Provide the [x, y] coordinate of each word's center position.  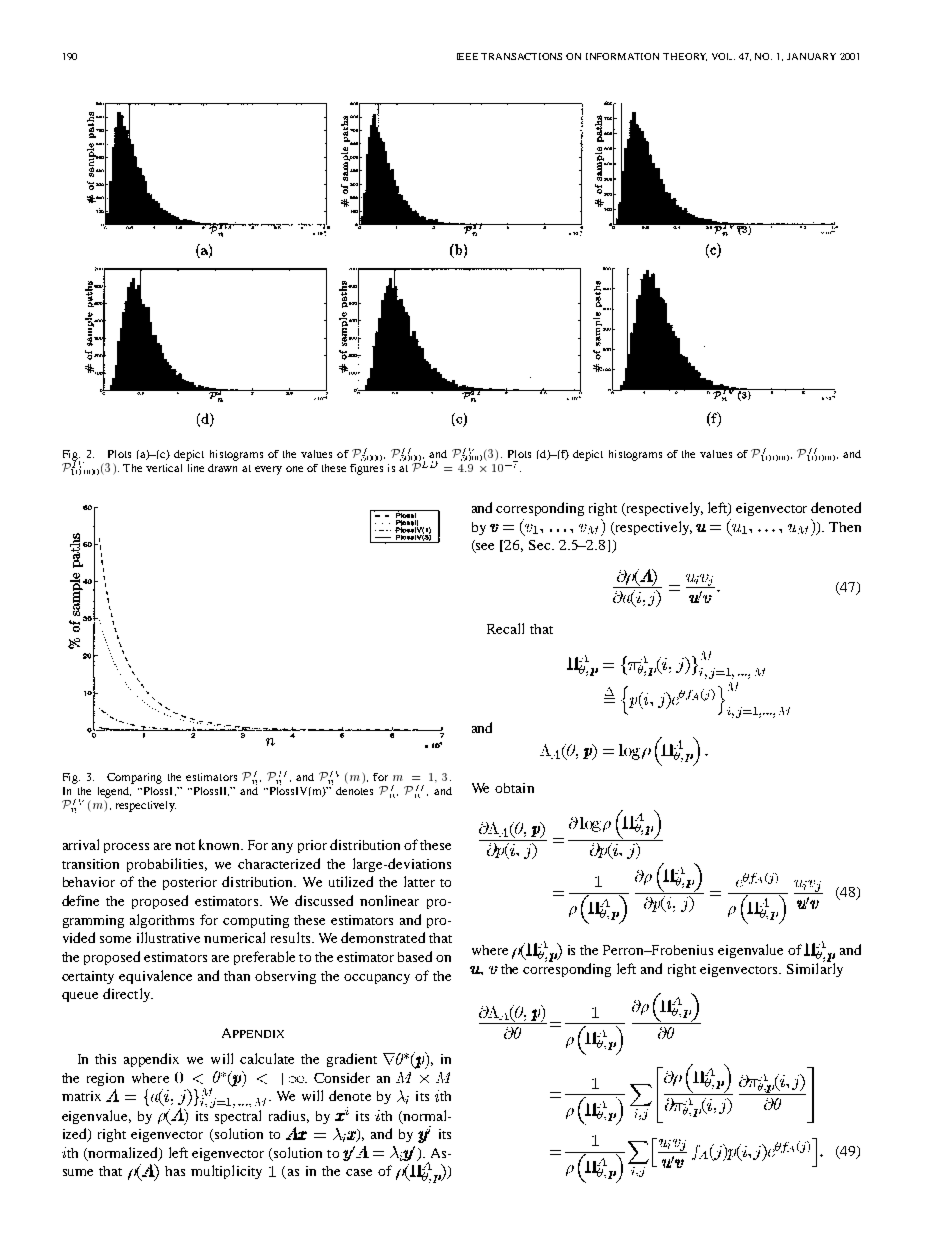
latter [419, 881]
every [268, 470]
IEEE [467, 56]
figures [366, 469]
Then [845, 527]
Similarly [815, 969]
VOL [723, 56]
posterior [190, 883]
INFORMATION [622, 56]
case [359, 1172]
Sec [541, 545]
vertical [164, 468]
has [175, 1171]
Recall [505, 628]
